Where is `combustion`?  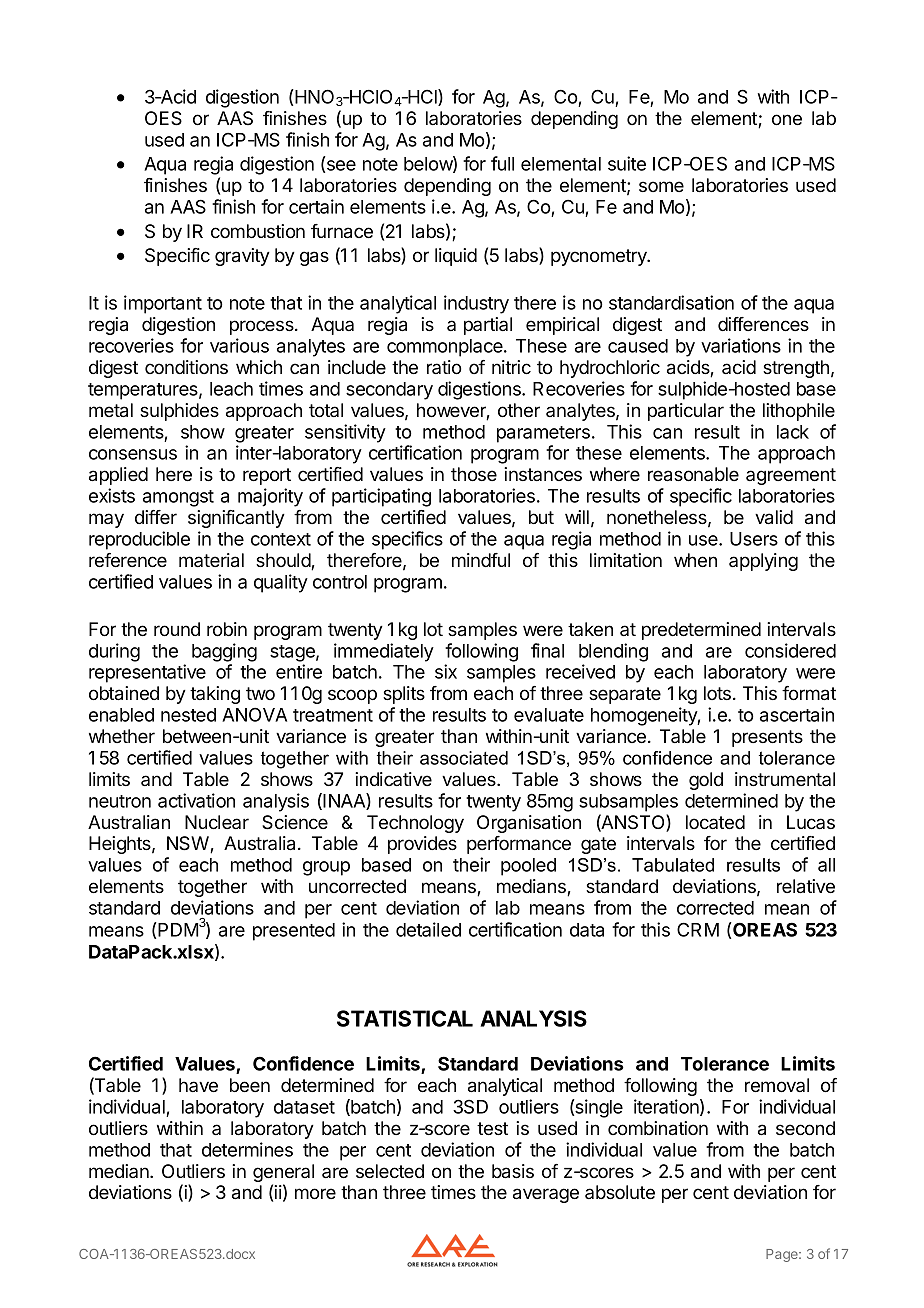
combustion is located at coordinates (258, 231).
